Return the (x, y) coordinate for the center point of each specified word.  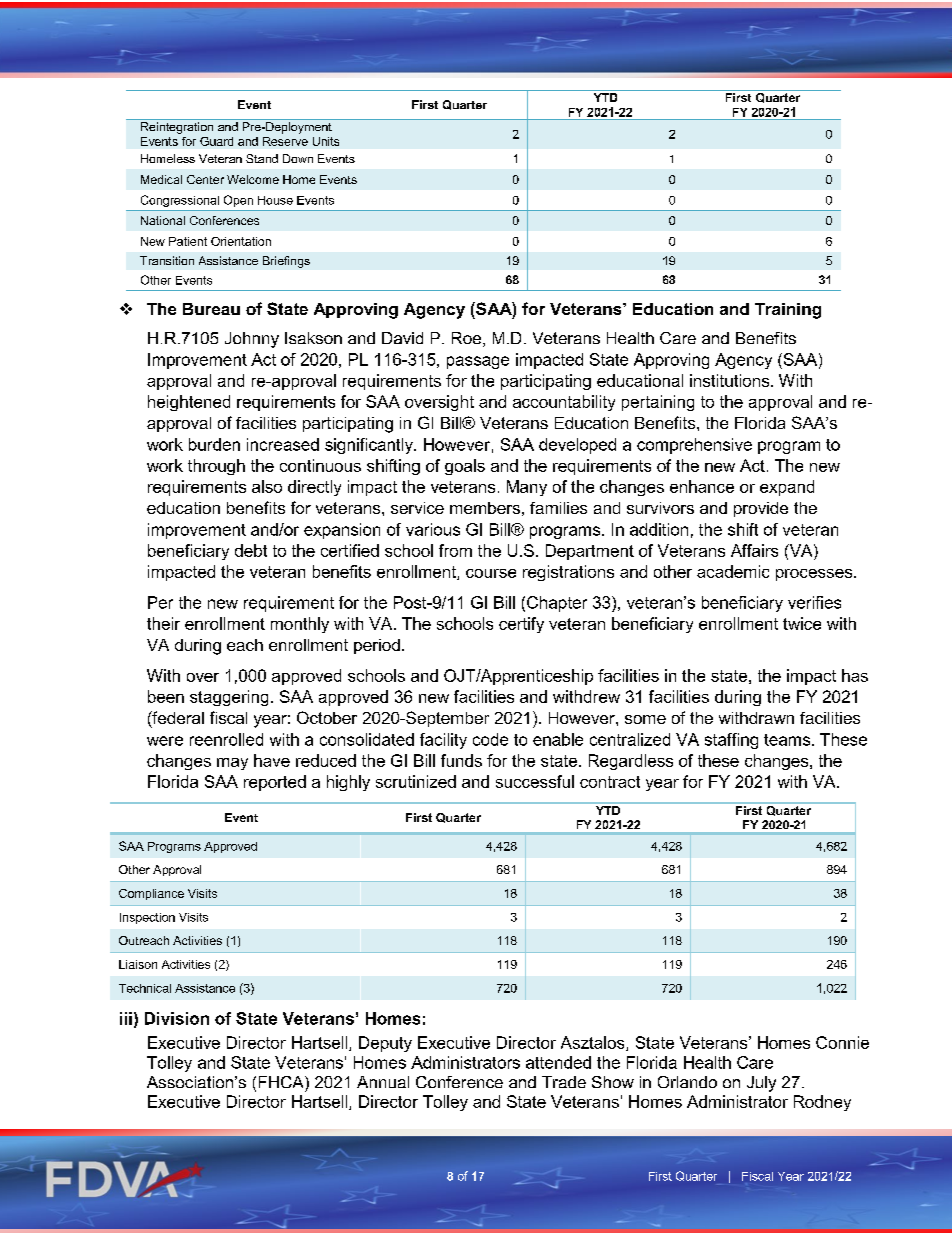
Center (205, 179)
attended (558, 1062)
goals (465, 467)
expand (787, 488)
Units (326, 141)
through (216, 467)
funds (461, 760)
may (232, 764)
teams (788, 740)
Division (177, 1018)
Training (788, 311)
